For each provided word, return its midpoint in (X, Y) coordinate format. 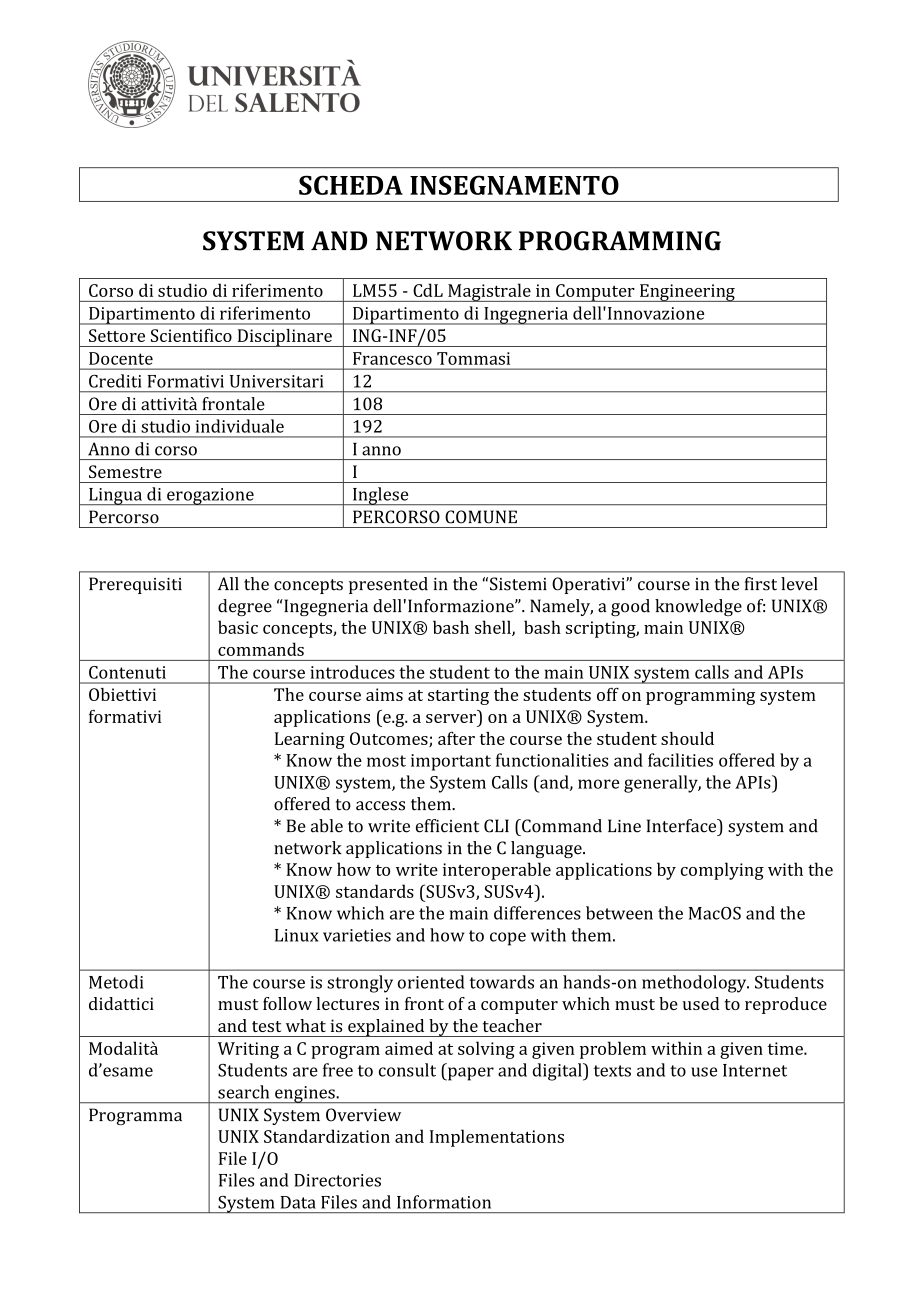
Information (444, 1202)
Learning (310, 740)
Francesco (392, 358)
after (456, 738)
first (761, 584)
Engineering (687, 293)
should (687, 738)
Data (298, 1202)
